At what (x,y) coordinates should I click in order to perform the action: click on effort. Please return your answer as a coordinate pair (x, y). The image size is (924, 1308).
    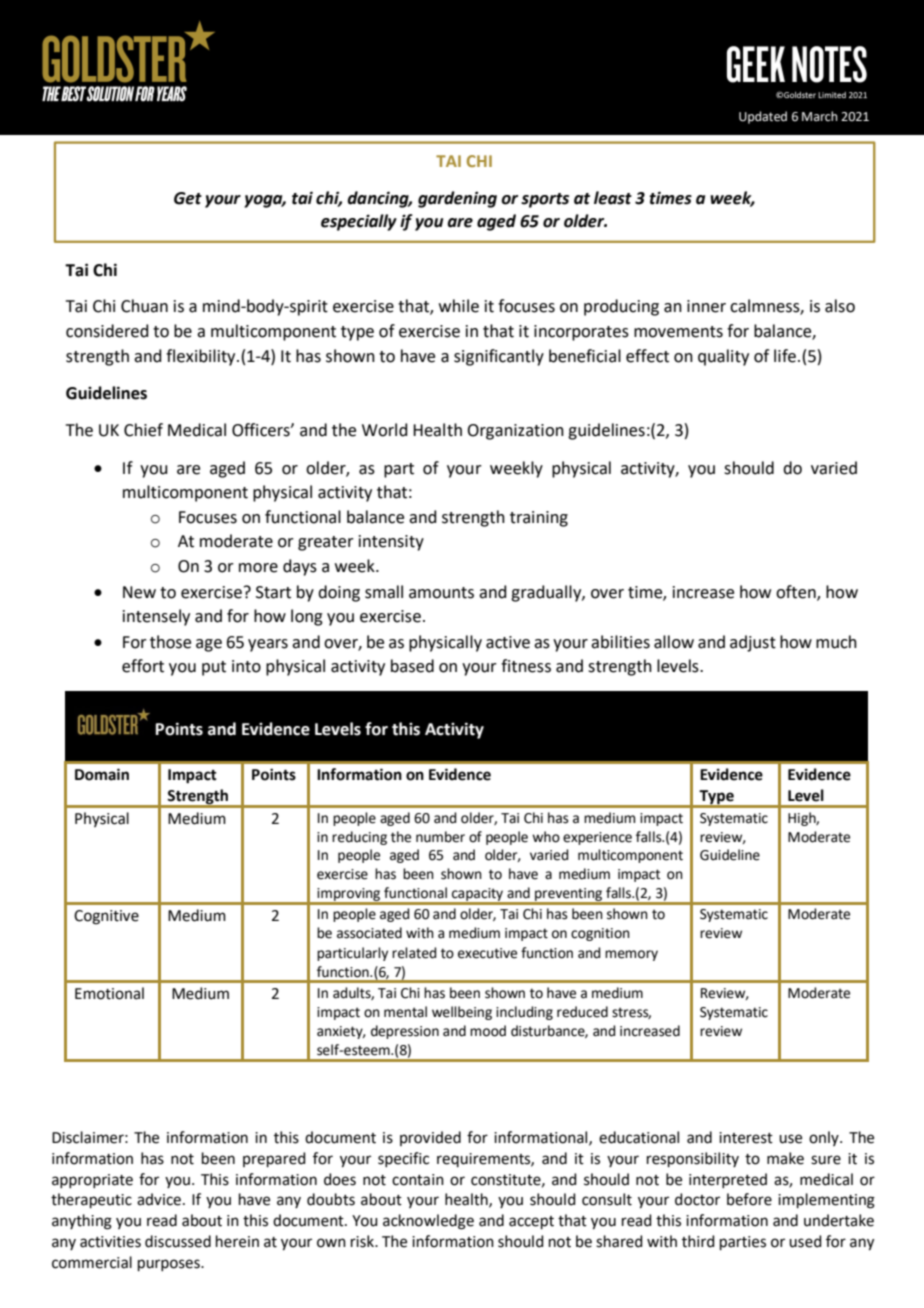
    Looking at the image, I should click on (143, 666).
